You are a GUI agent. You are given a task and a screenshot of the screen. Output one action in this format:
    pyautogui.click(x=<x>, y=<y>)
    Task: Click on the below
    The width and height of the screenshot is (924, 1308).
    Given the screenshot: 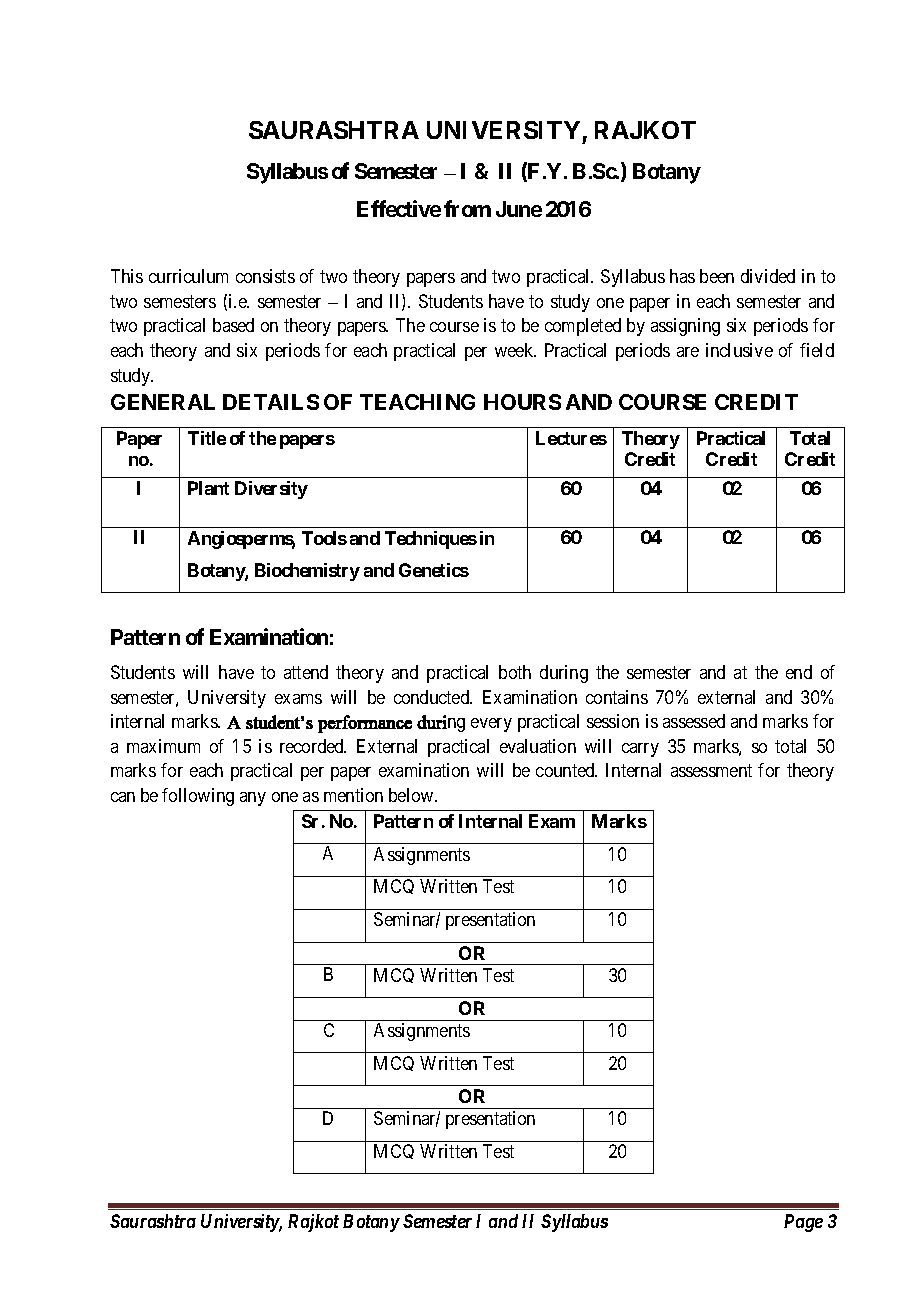 What is the action you would take?
    pyautogui.click(x=412, y=795)
